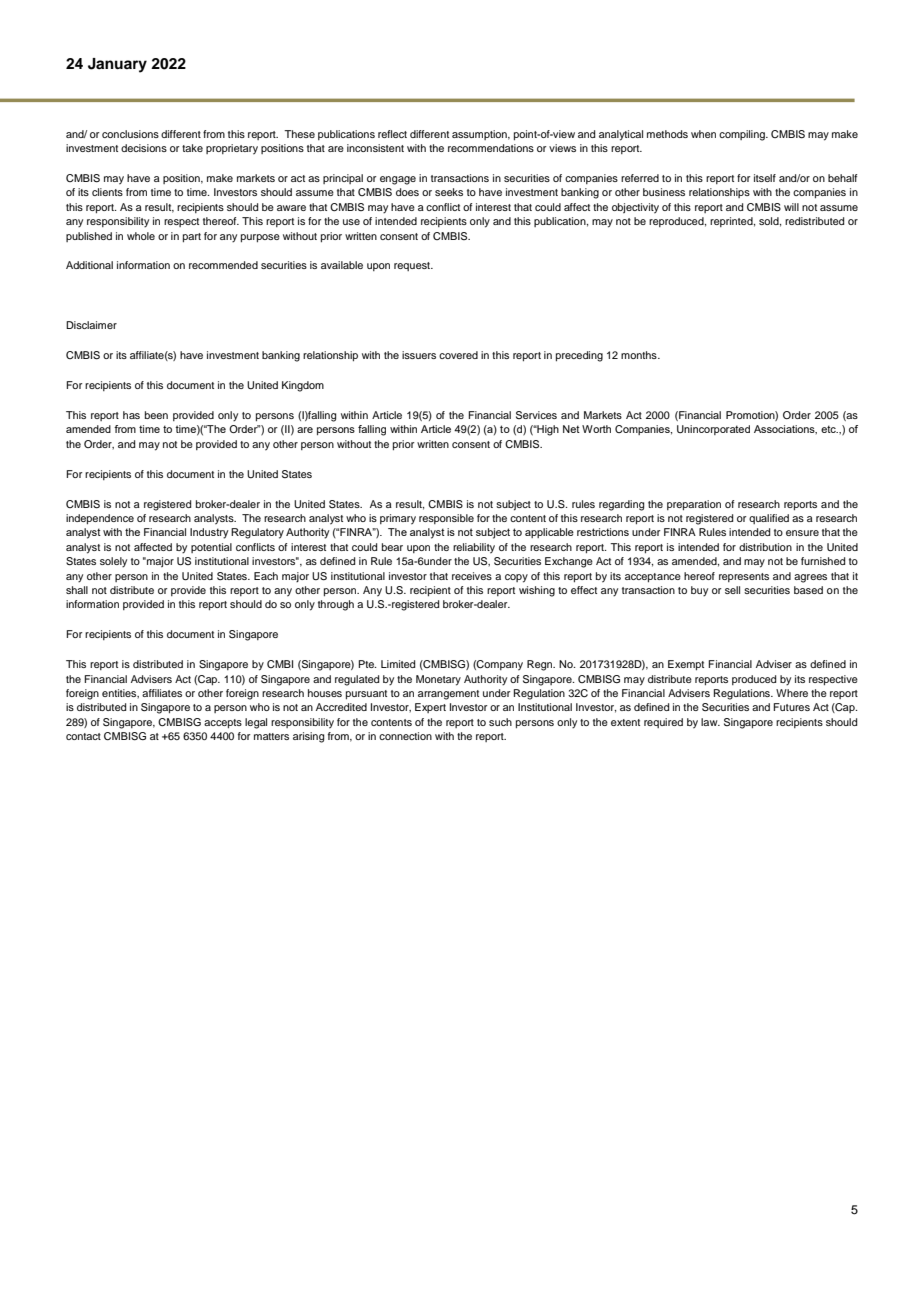 The width and height of the screenshot is (924, 1308). What do you see at coordinates (713, 430) in the screenshot?
I see `Unincorporated` at bounding box center [713, 430].
